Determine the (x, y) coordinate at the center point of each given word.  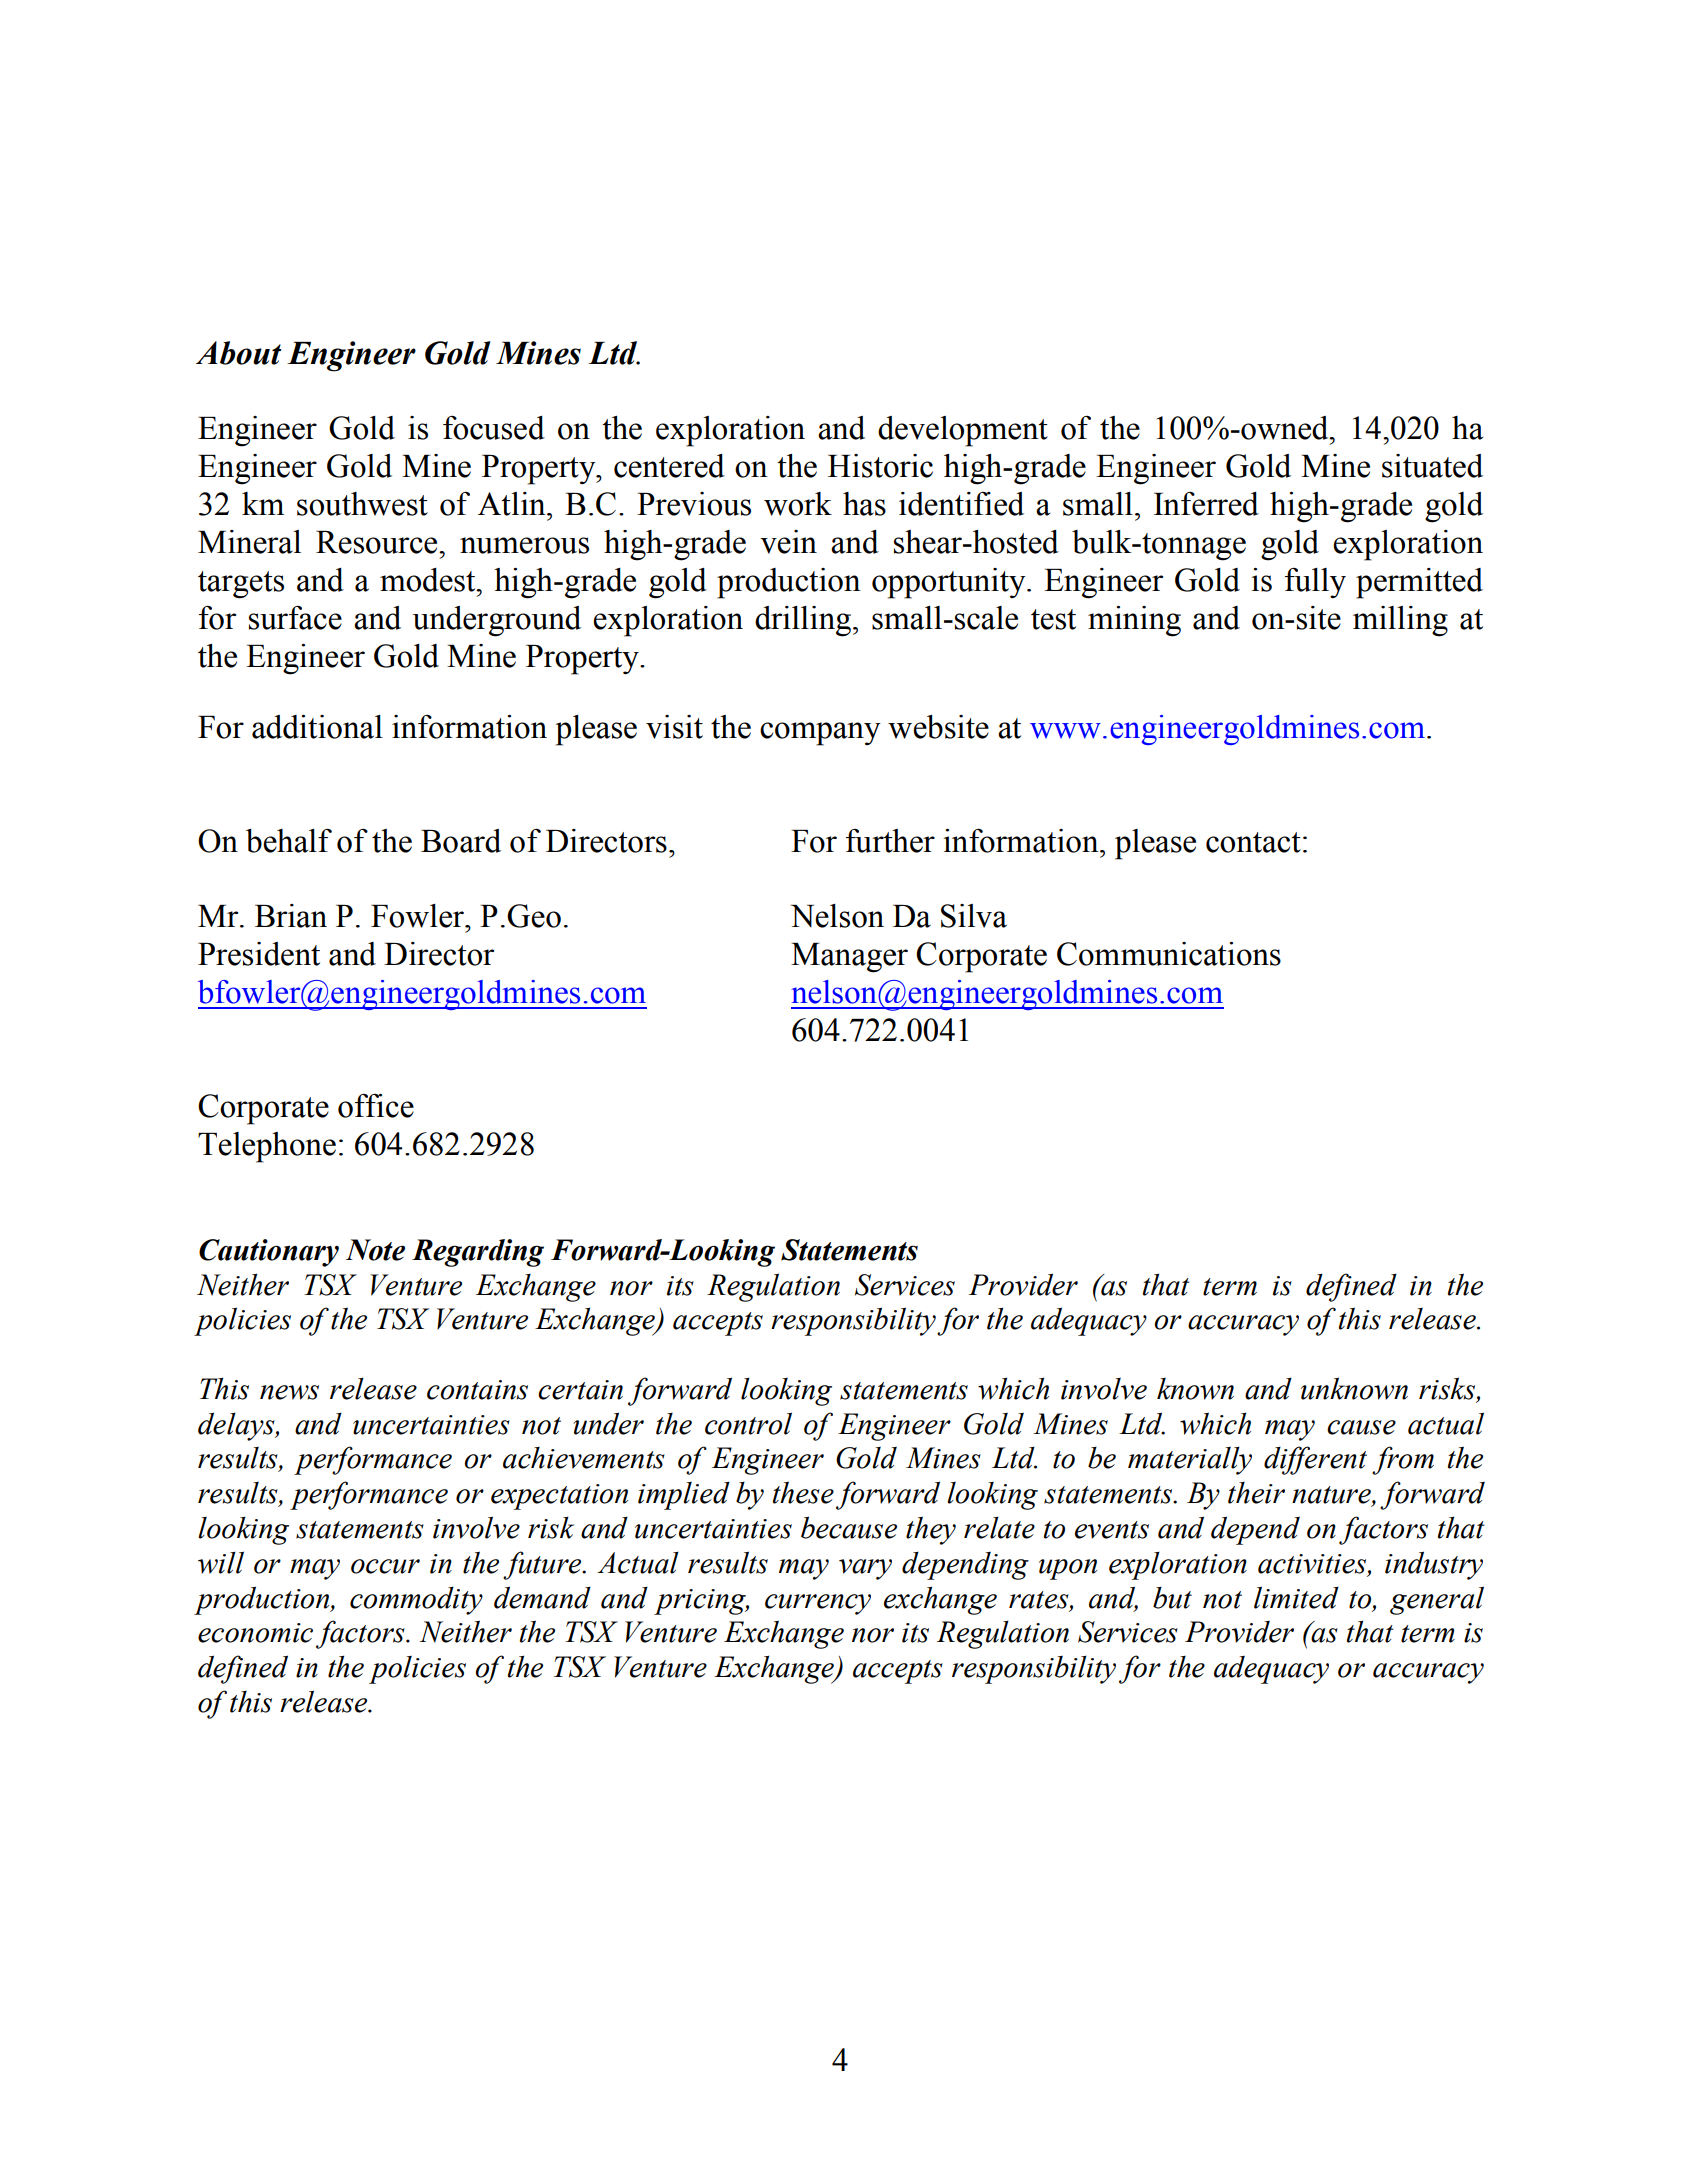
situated (1432, 466)
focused (494, 428)
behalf (289, 841)
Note (375, 1250)
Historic (880, 466)
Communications (1169, 954)
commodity (416, 1601)
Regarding (478, 1253)
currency (818, 1604)
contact (1253, 842)
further (890, 841)
